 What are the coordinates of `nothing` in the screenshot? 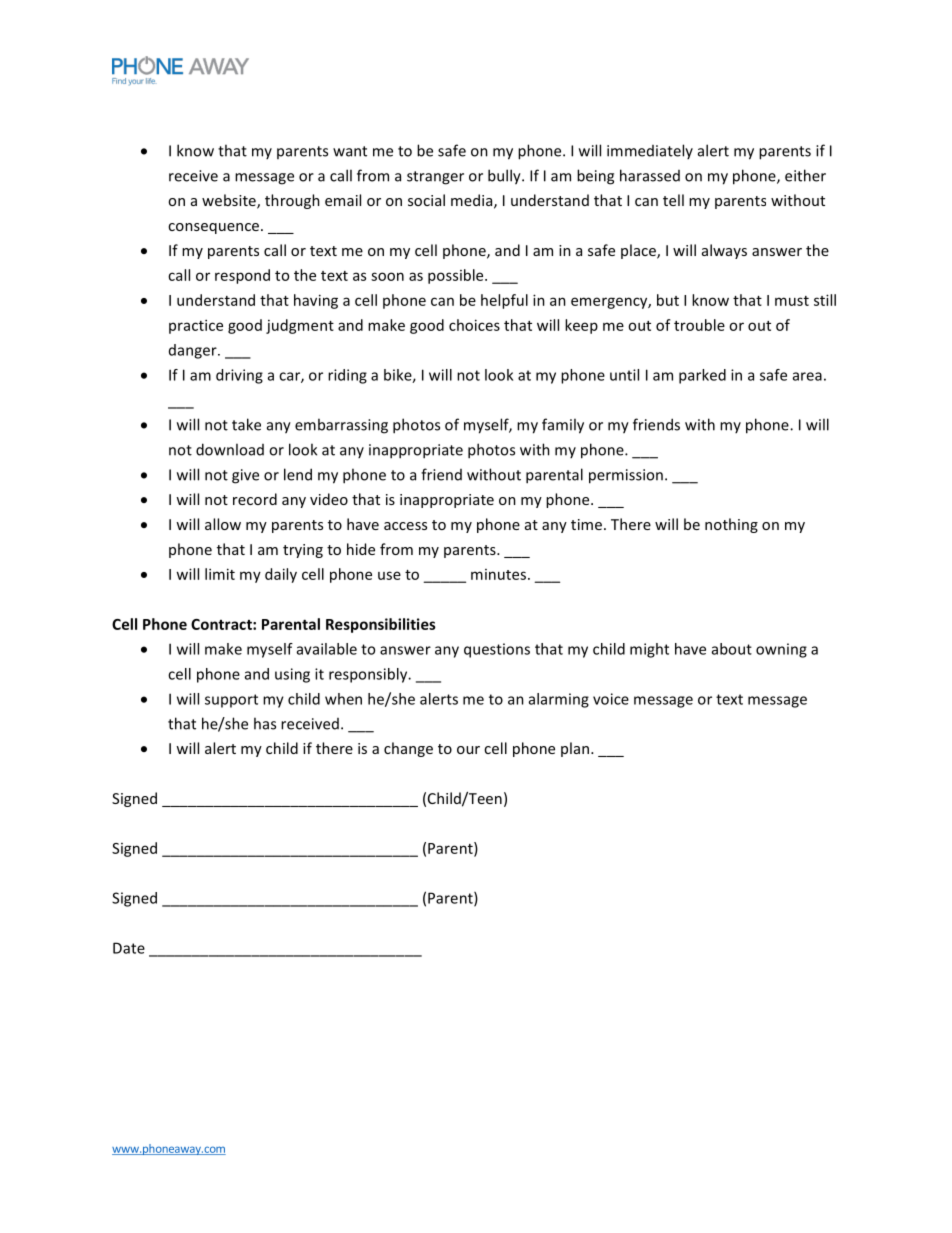 It's located at (731, 525).
